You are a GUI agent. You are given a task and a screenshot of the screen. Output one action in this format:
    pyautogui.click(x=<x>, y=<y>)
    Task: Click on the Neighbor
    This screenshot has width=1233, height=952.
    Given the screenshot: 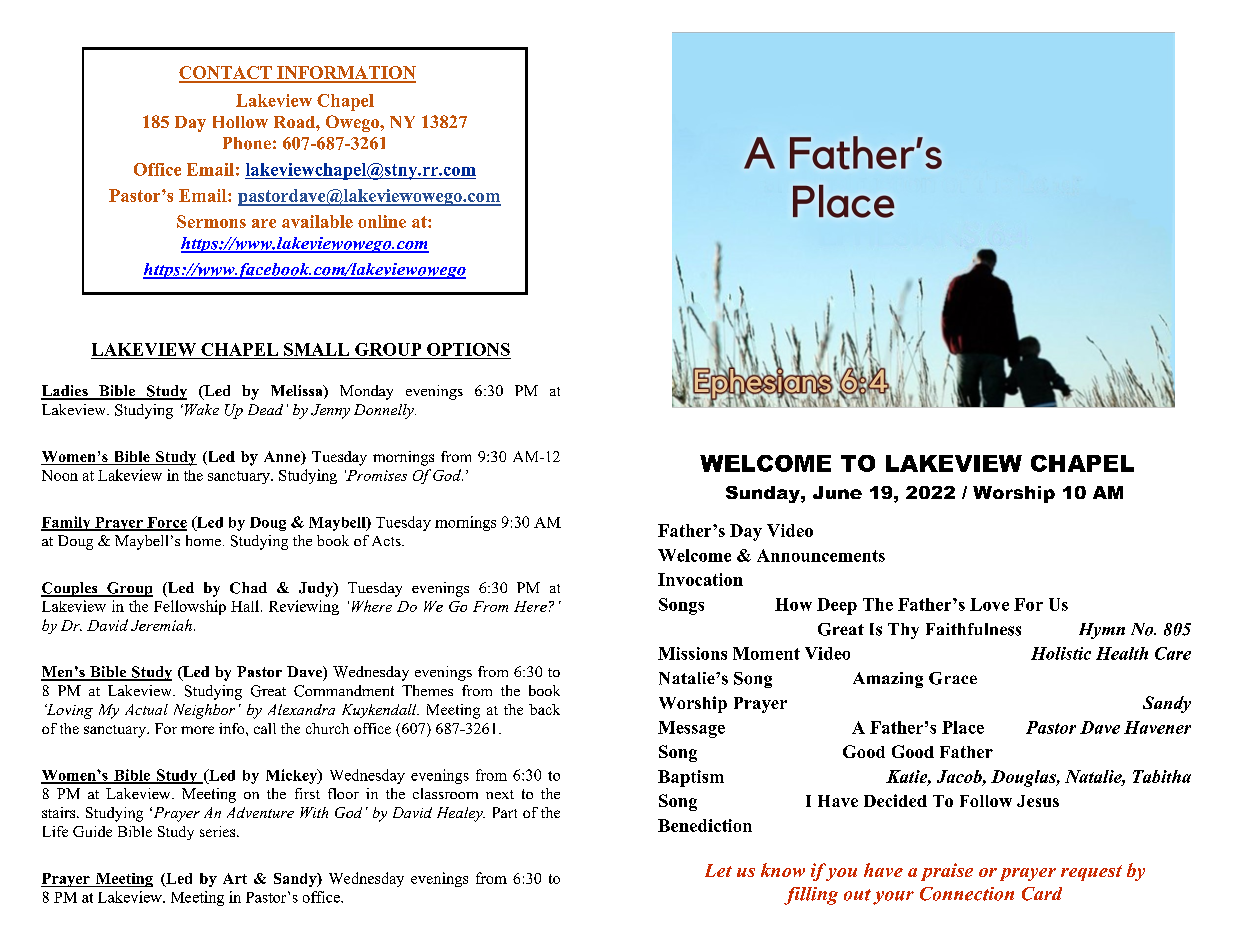 What is the action you would take?
    pyautogui.click(x=204, y=711)
